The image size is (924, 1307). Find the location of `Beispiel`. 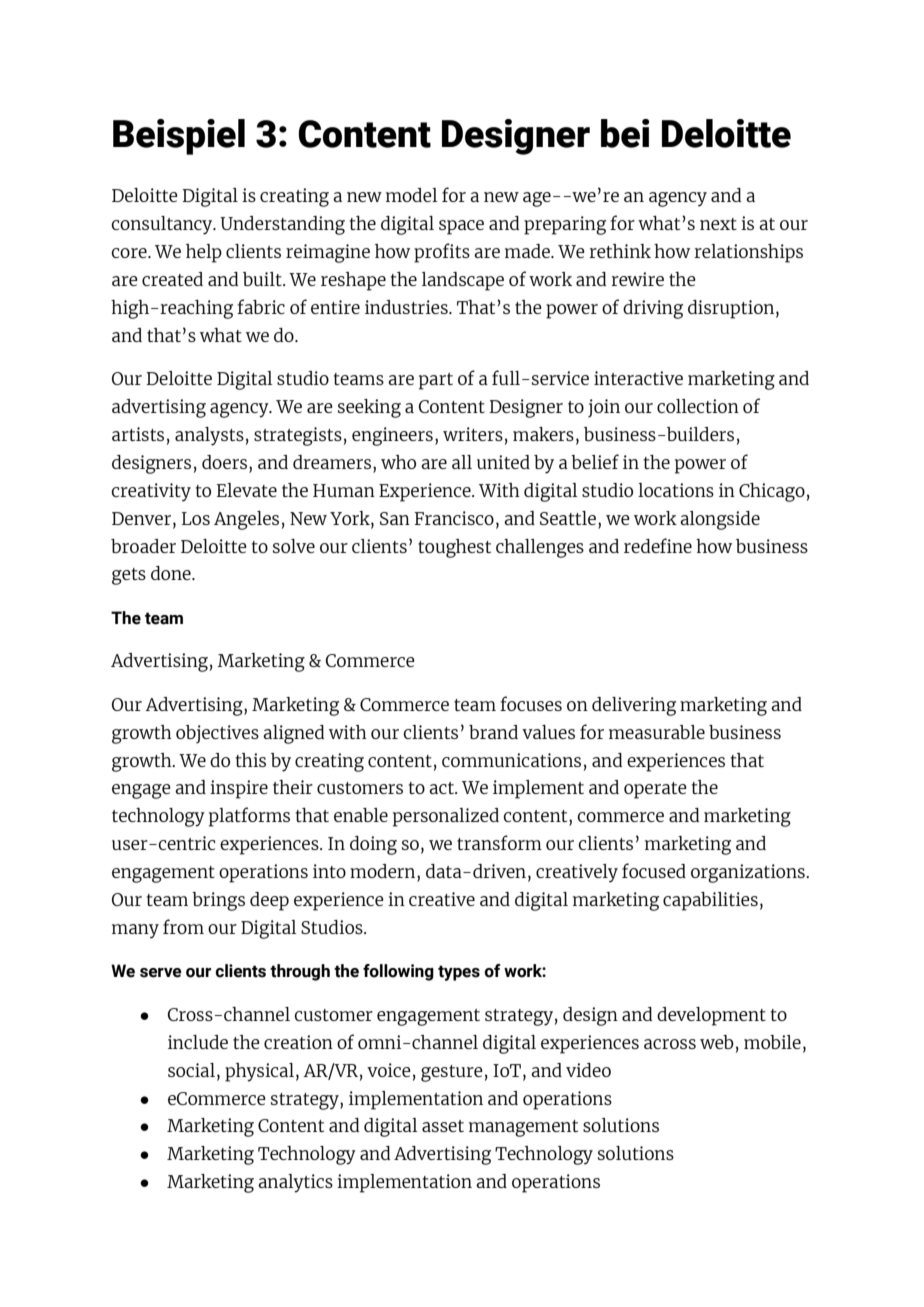

Beispiel is located at coordinates (179, 137).
